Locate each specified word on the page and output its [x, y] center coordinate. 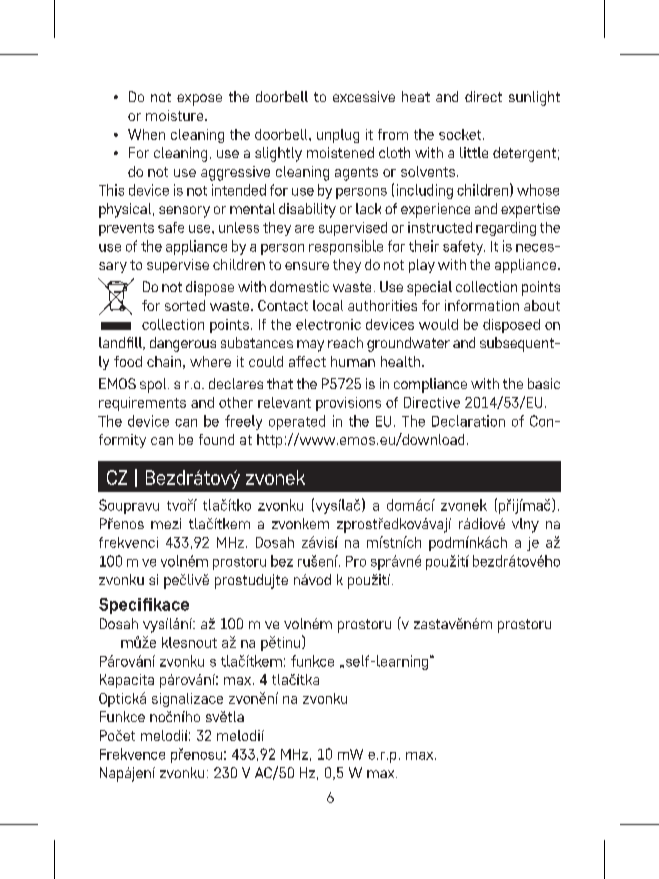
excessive [364, 96]
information [482, 305]
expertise [530, 210]
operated [297, 422]
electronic [328, 324]
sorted [185, 305]
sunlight [534, 98]
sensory [184, 212]
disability [307, 210]
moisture [176, 115]
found [216, 439]
